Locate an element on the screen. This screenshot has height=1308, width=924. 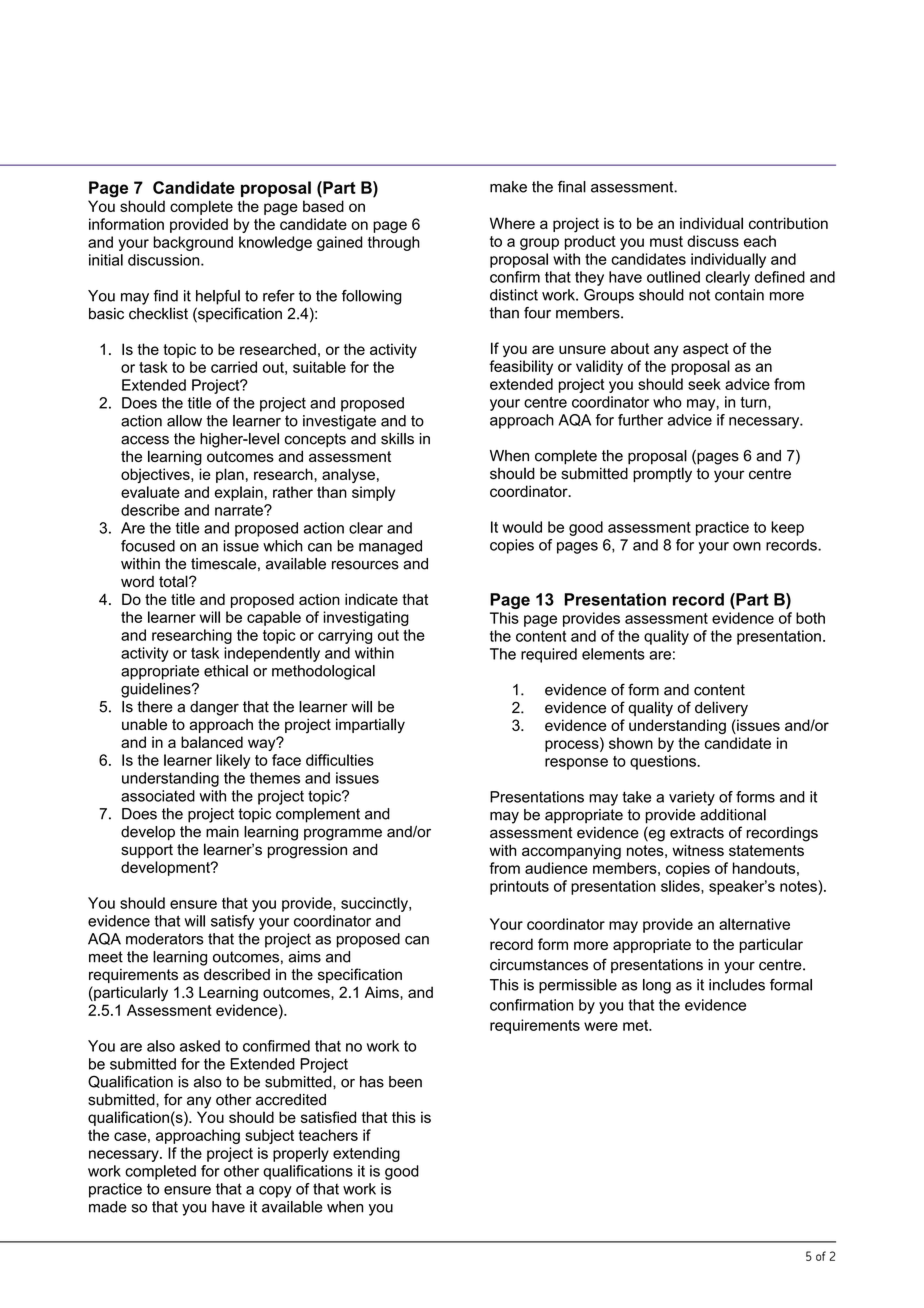
delivery is located at coordinates (721, 709).
